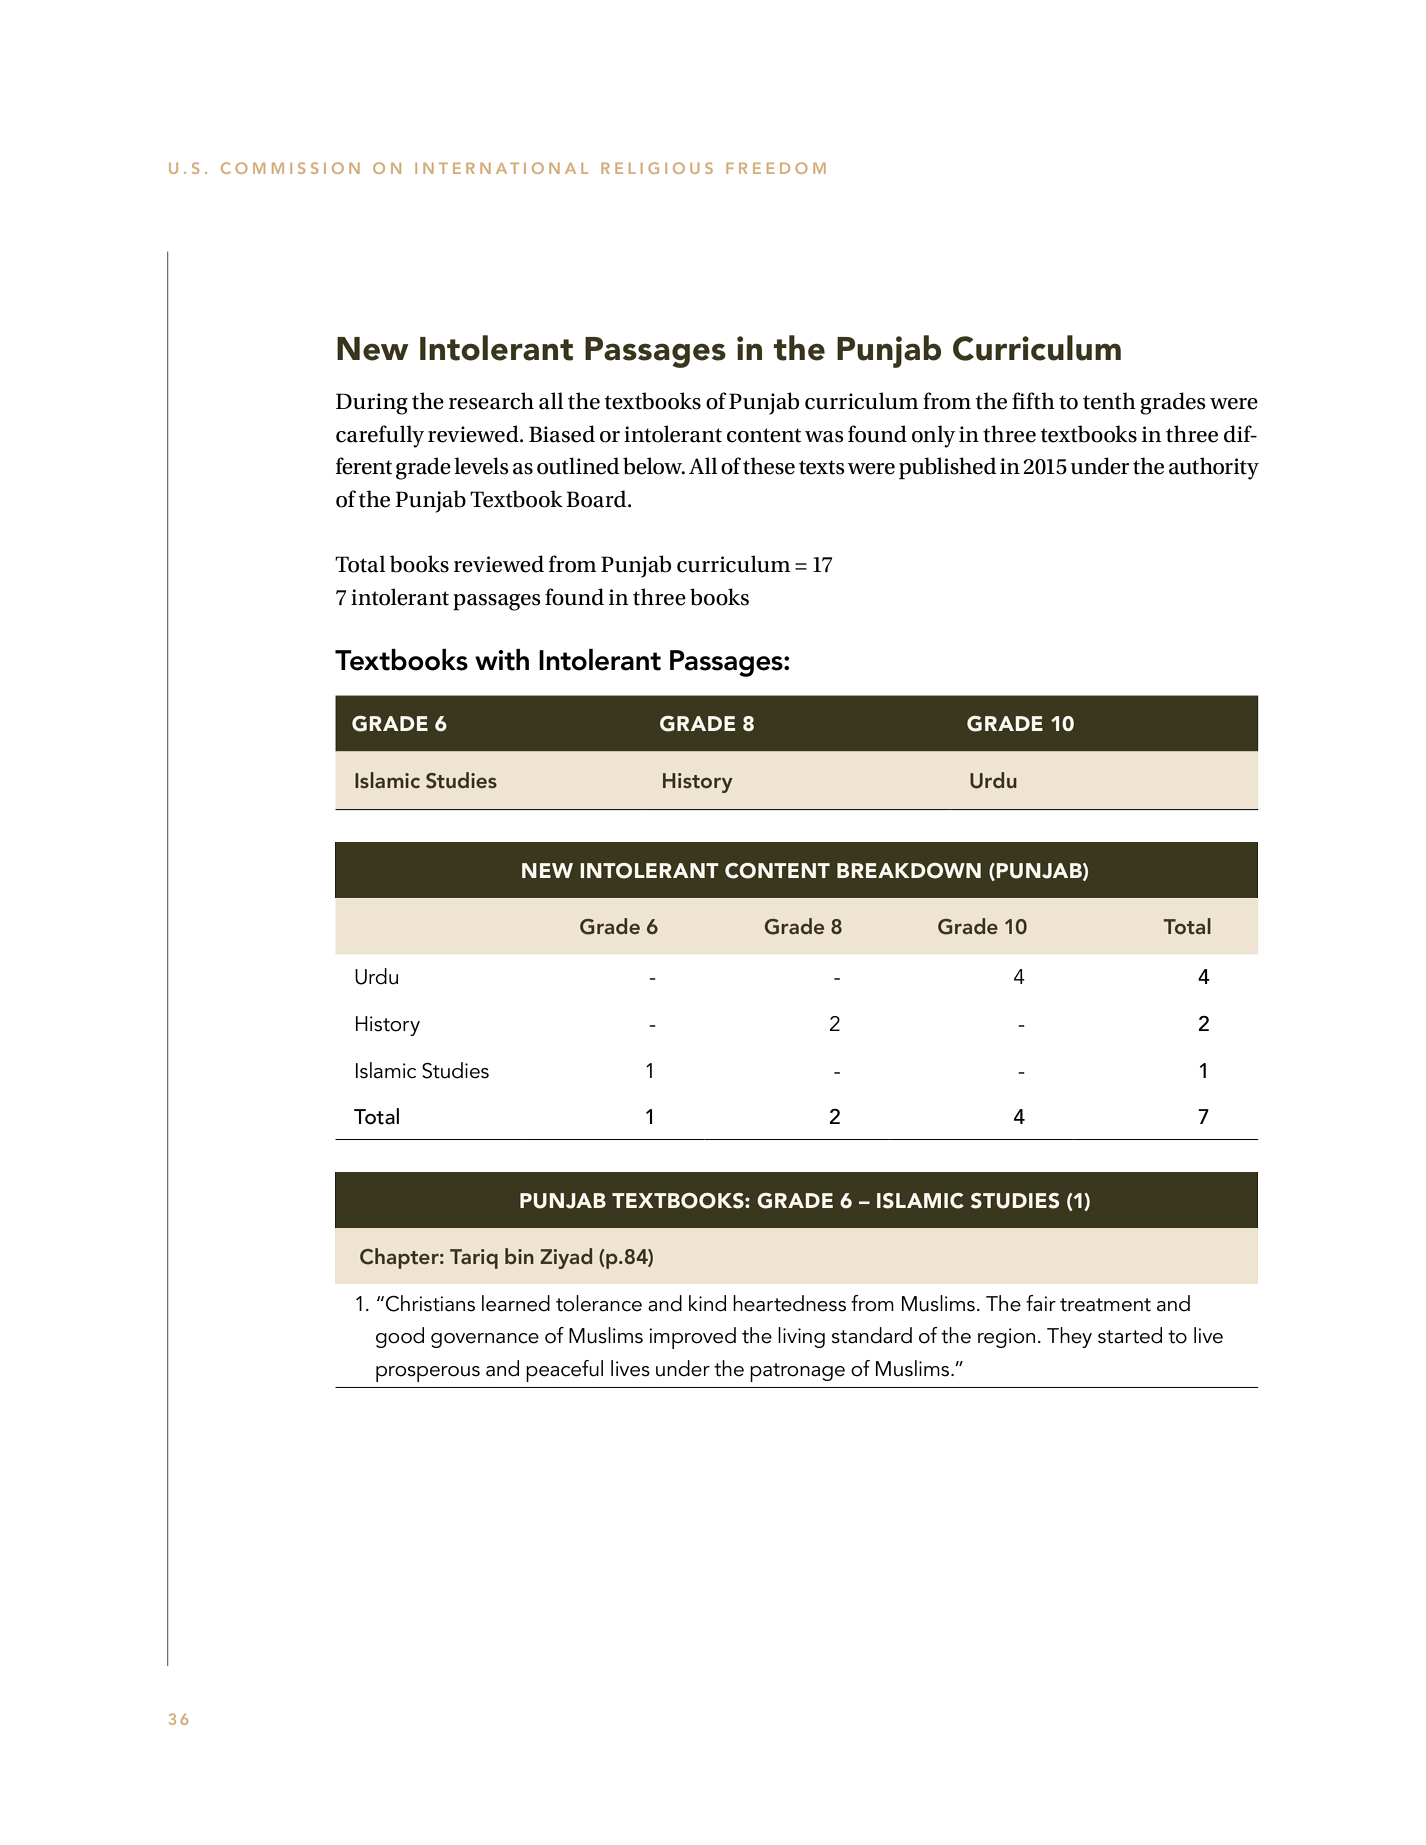 The height and width of the screenshot is (1845, 1426). What do you see at coordinates (491, 401) in the screenshot?
I see `research` at bounding box center [491, 401].
